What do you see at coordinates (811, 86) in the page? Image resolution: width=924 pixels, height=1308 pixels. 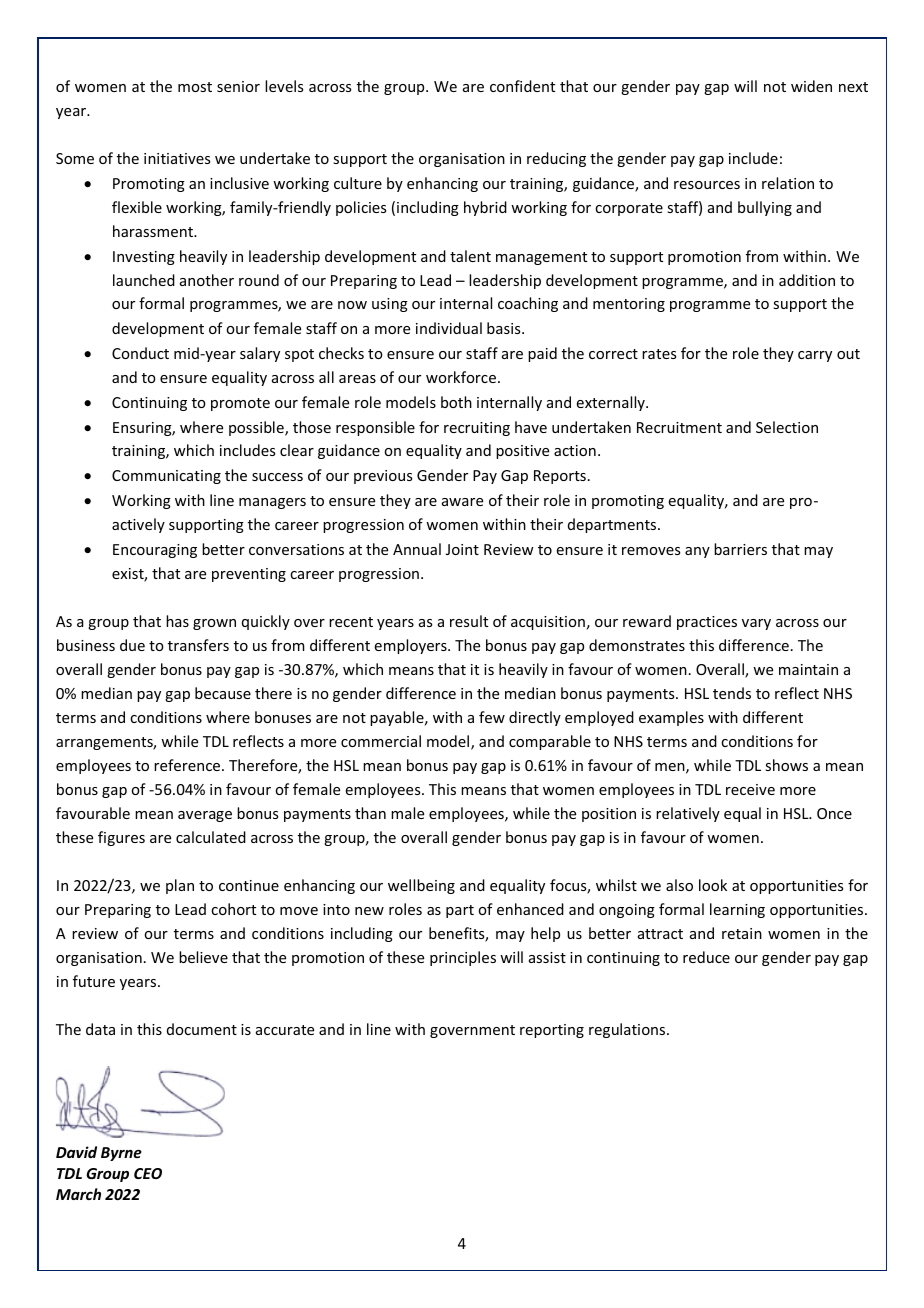 I see `widen` at bounding box center [811, 86].
